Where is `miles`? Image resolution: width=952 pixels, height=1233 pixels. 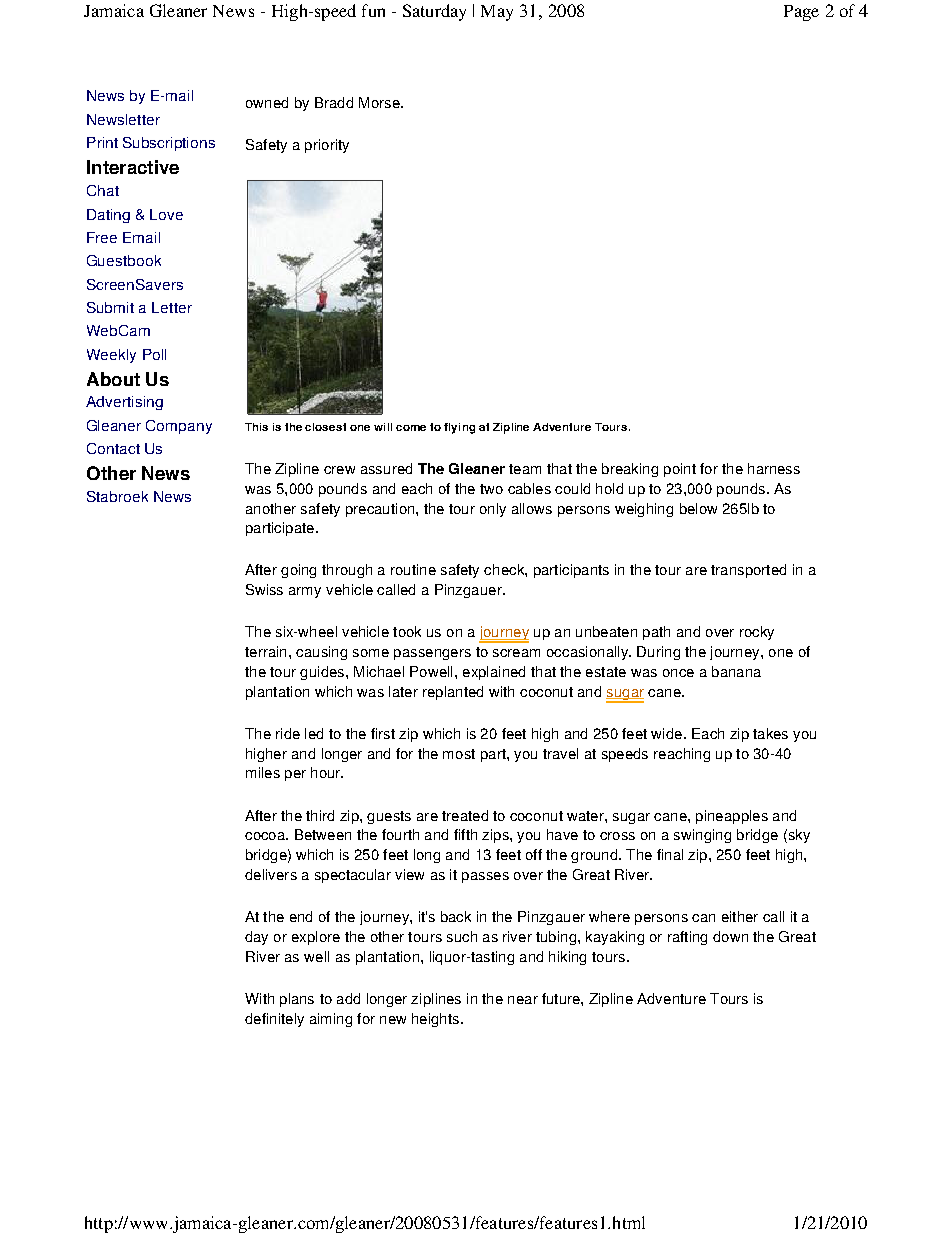 miles is located at coordinates (263, 772).
